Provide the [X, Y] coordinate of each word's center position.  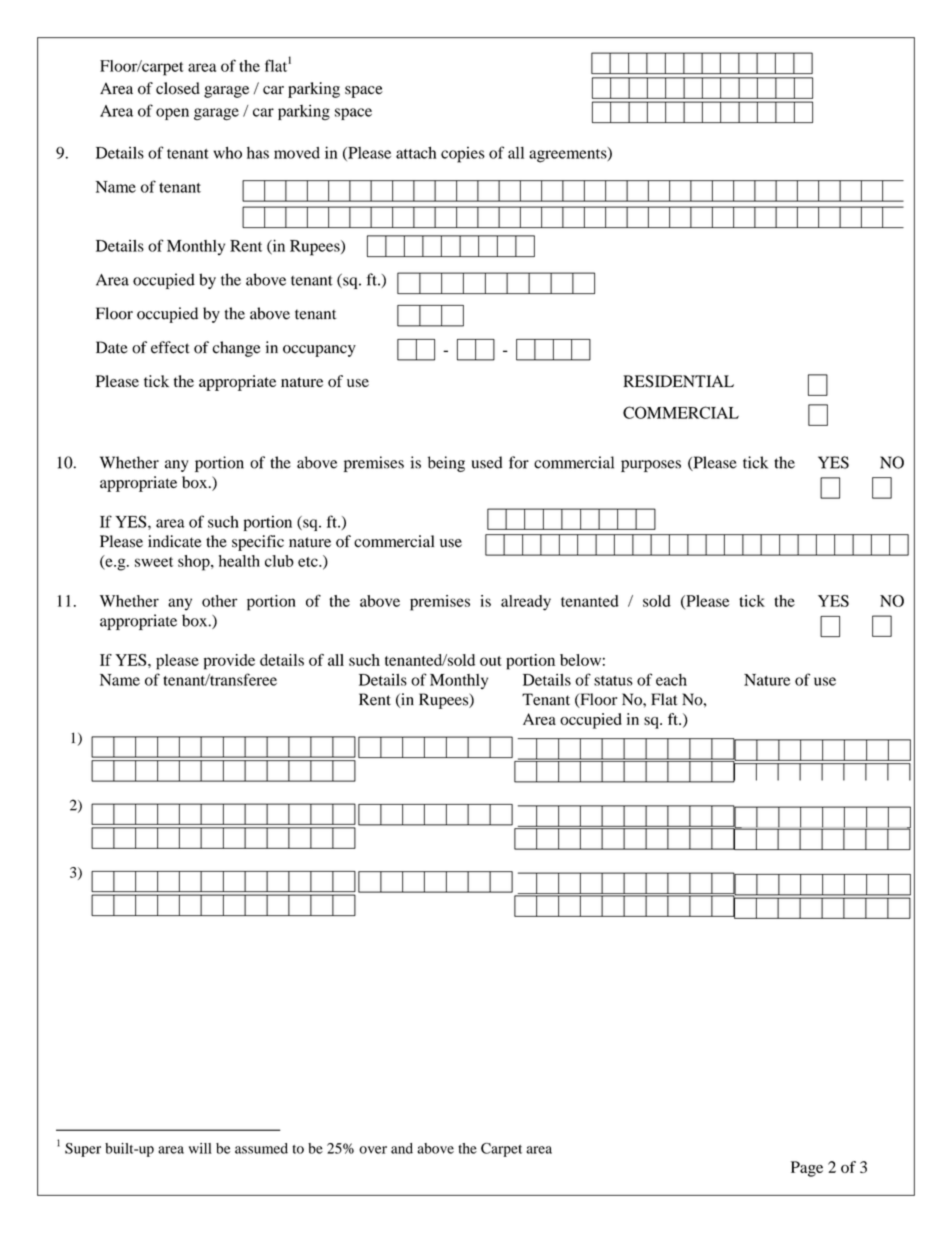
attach [416, 152]
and [402, 1148]
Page [807, 1169]
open [172, 114]
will [200, 1148]
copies [463, 155]
